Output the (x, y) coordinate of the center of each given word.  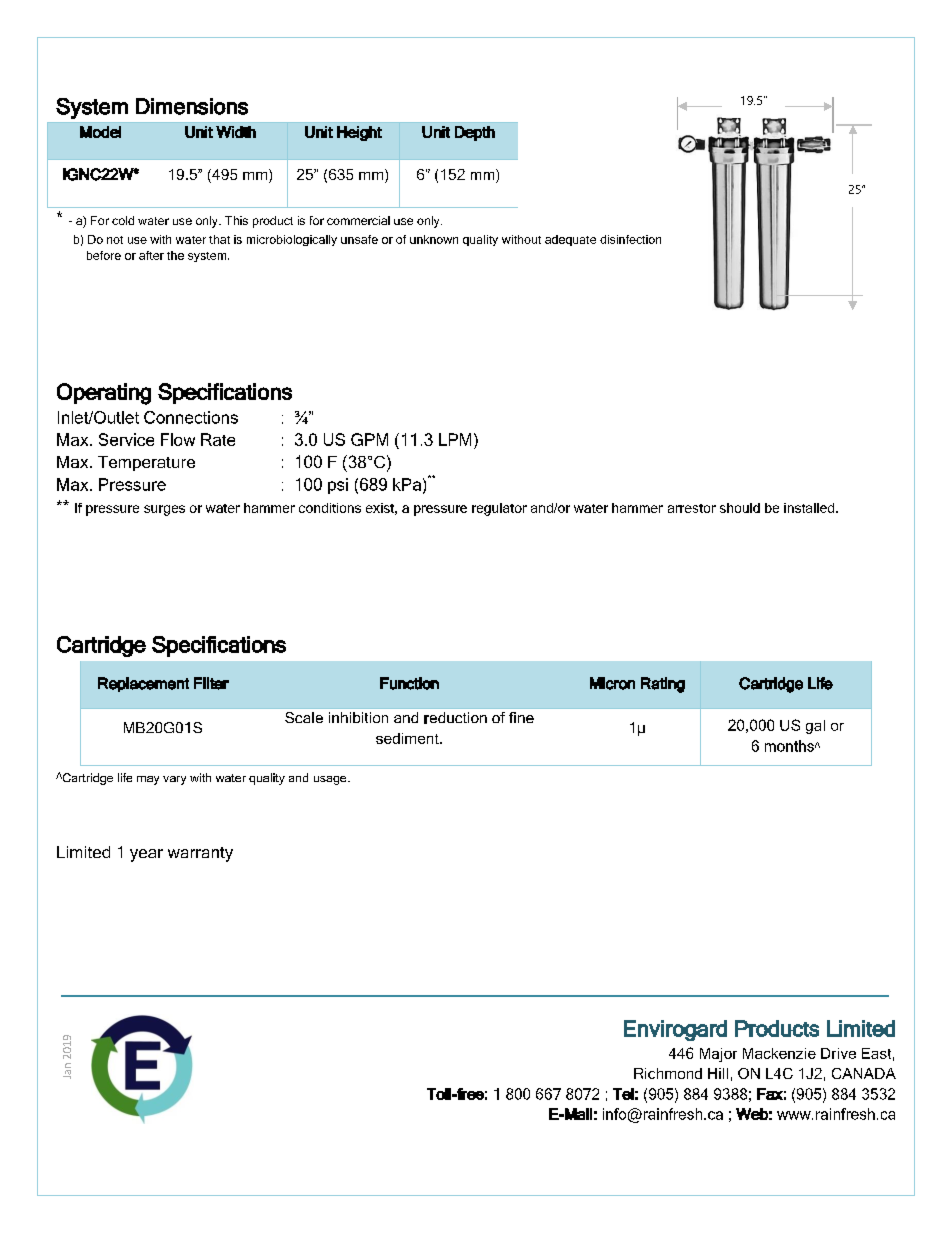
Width (236, 132)
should (740, 508)
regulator (499, 509)
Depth (475, 133)
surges (164, 510)
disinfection (630, 239)
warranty (200, 854)
